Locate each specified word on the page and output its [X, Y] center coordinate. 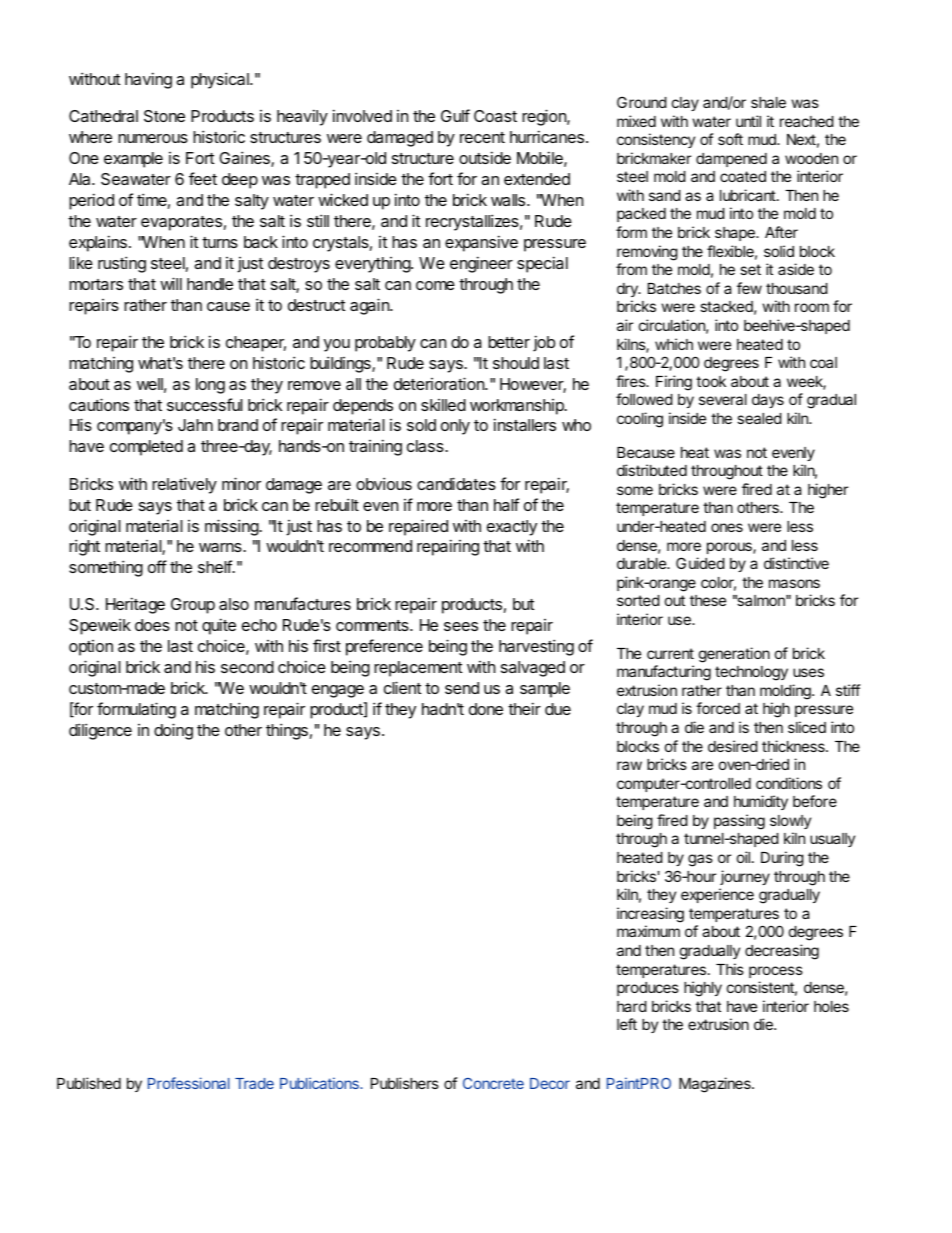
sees [461, 626]
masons [794, 583]
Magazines [716, 1085]
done [486, 709]
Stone [164, 116]
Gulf [455, 115]
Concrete [493, 1083]
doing [173, 731]
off [157, 566]
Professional [189, 1083]
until [748, 121]
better [509, 342]
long [210, 386]
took [711, 381]
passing [739, 822]
